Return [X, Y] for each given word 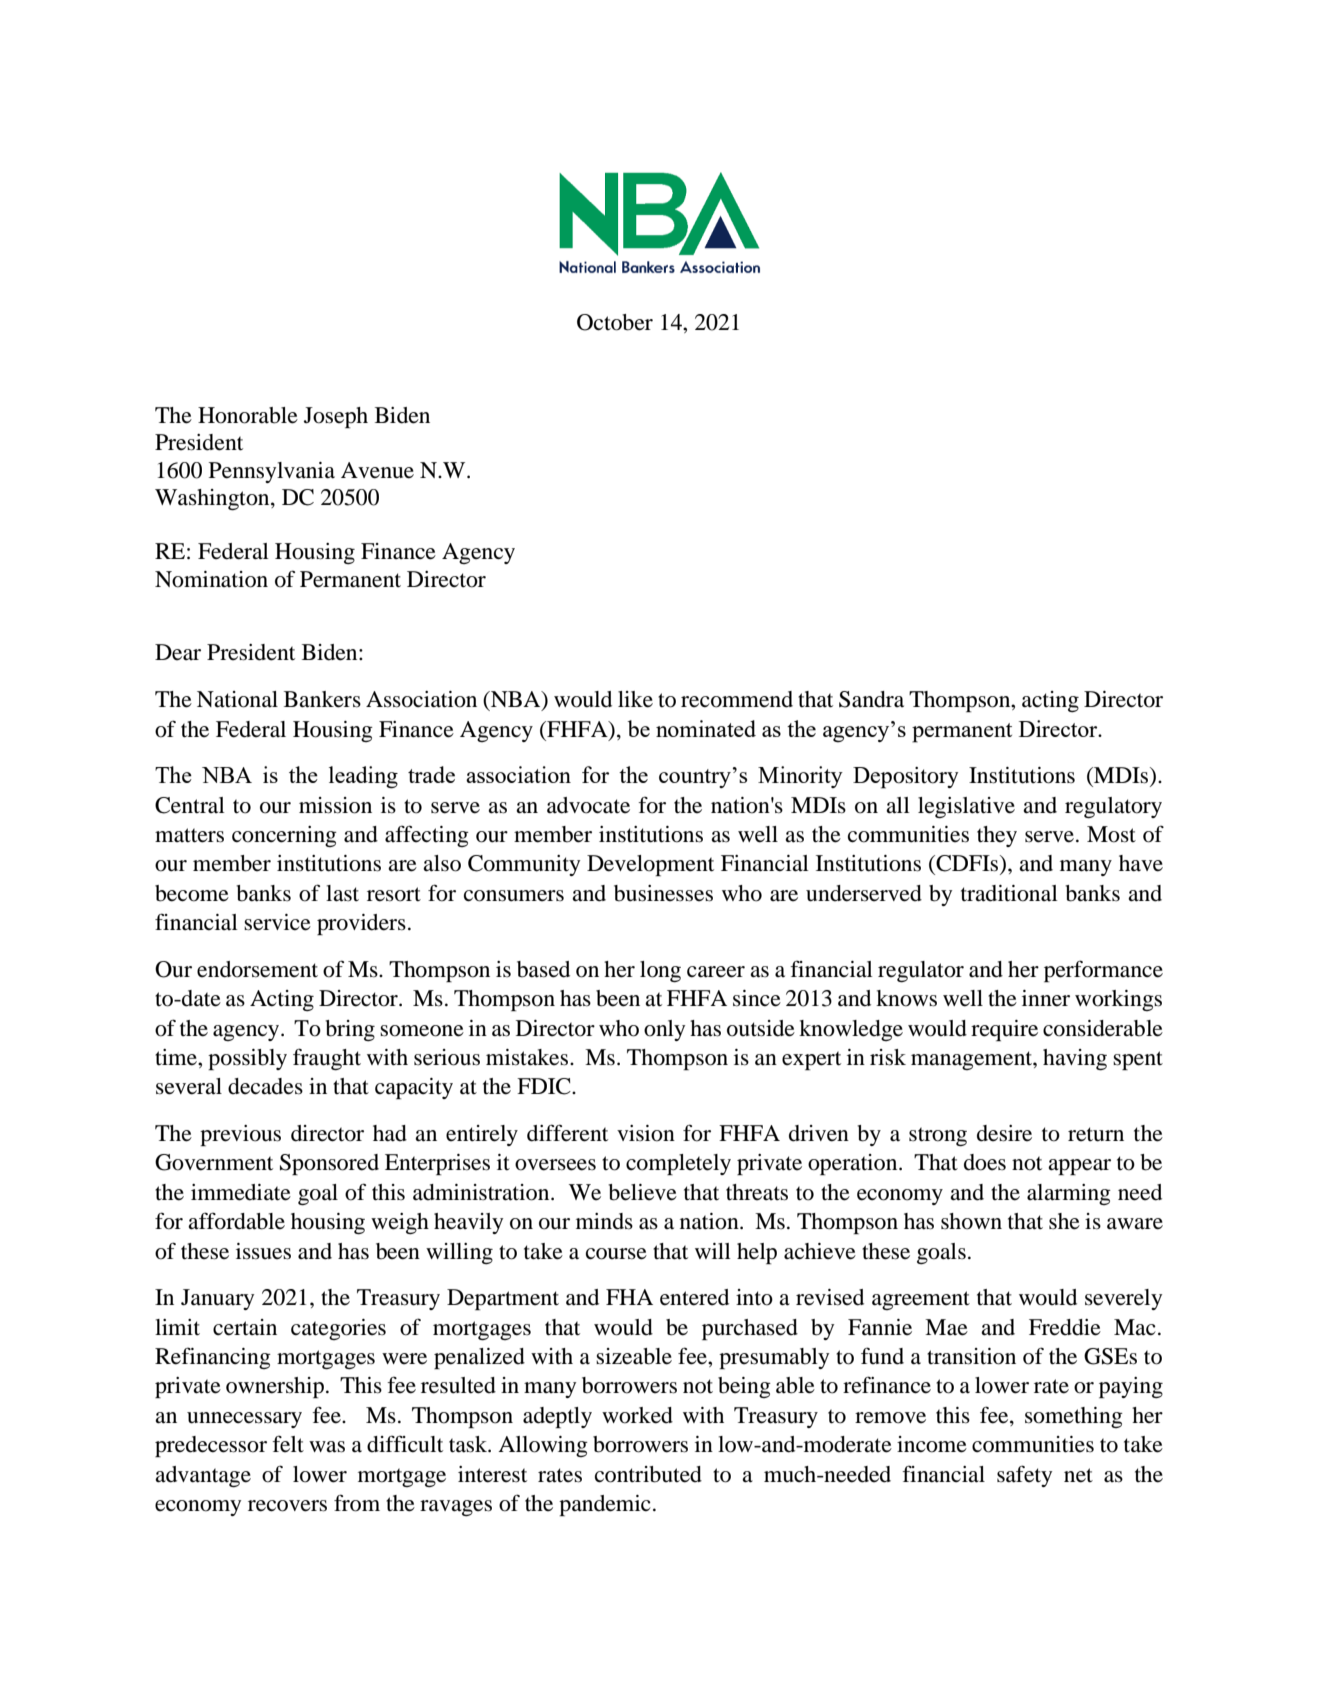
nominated [706, 728]
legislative [966, 807]
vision [646, 1133]
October [615, 322]
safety [1024, 1476]
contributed [648, 1474]
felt [288, 1444]
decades [265, 1086]
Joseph [336, 417]
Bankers [322, 699]
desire [1004, 1133]
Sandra [871, 699]
